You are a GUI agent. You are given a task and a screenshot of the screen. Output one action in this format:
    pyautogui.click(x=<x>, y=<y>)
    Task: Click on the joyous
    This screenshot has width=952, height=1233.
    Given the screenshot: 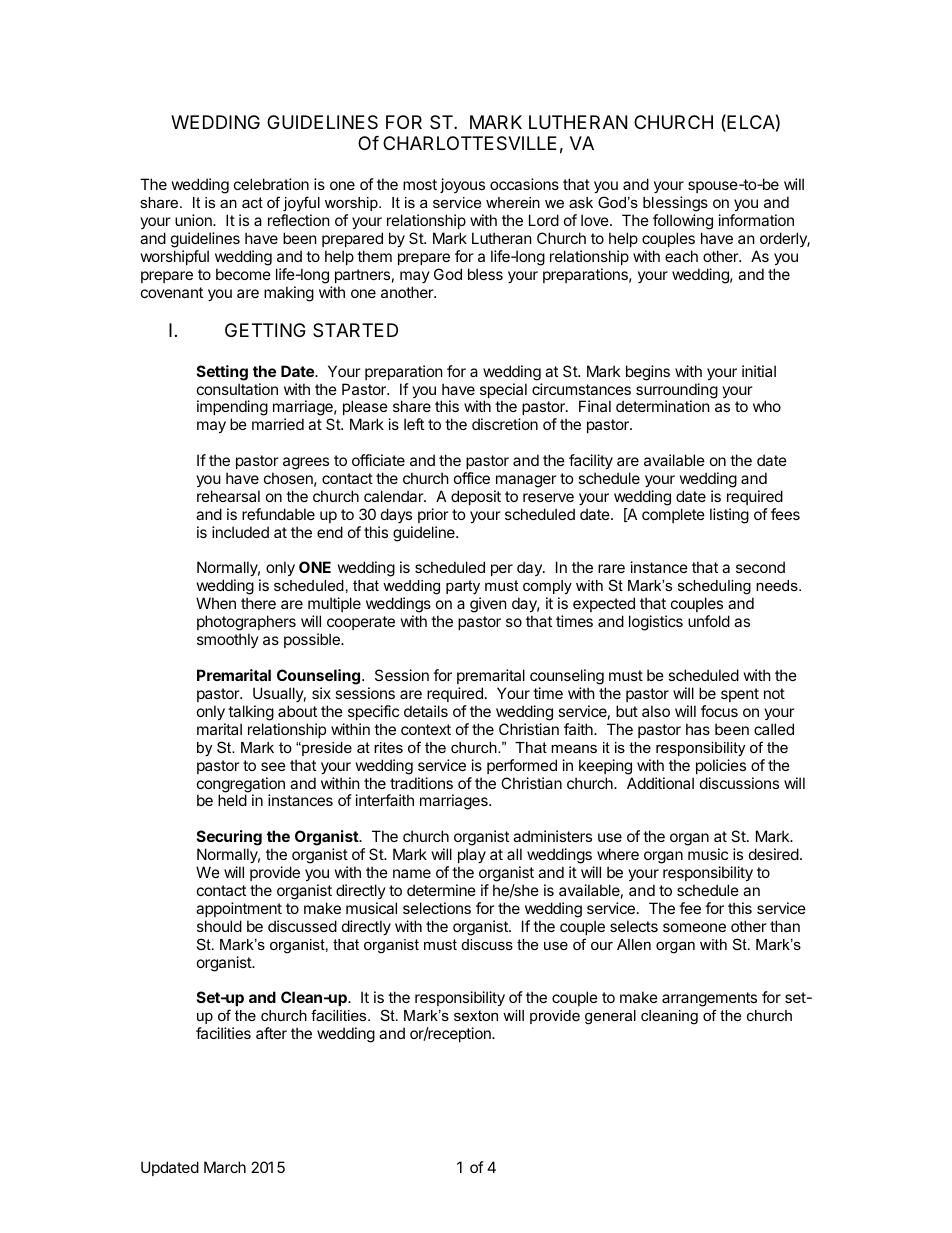 What is the action you would take?
    pyautogui.click(x=462, y=185)
